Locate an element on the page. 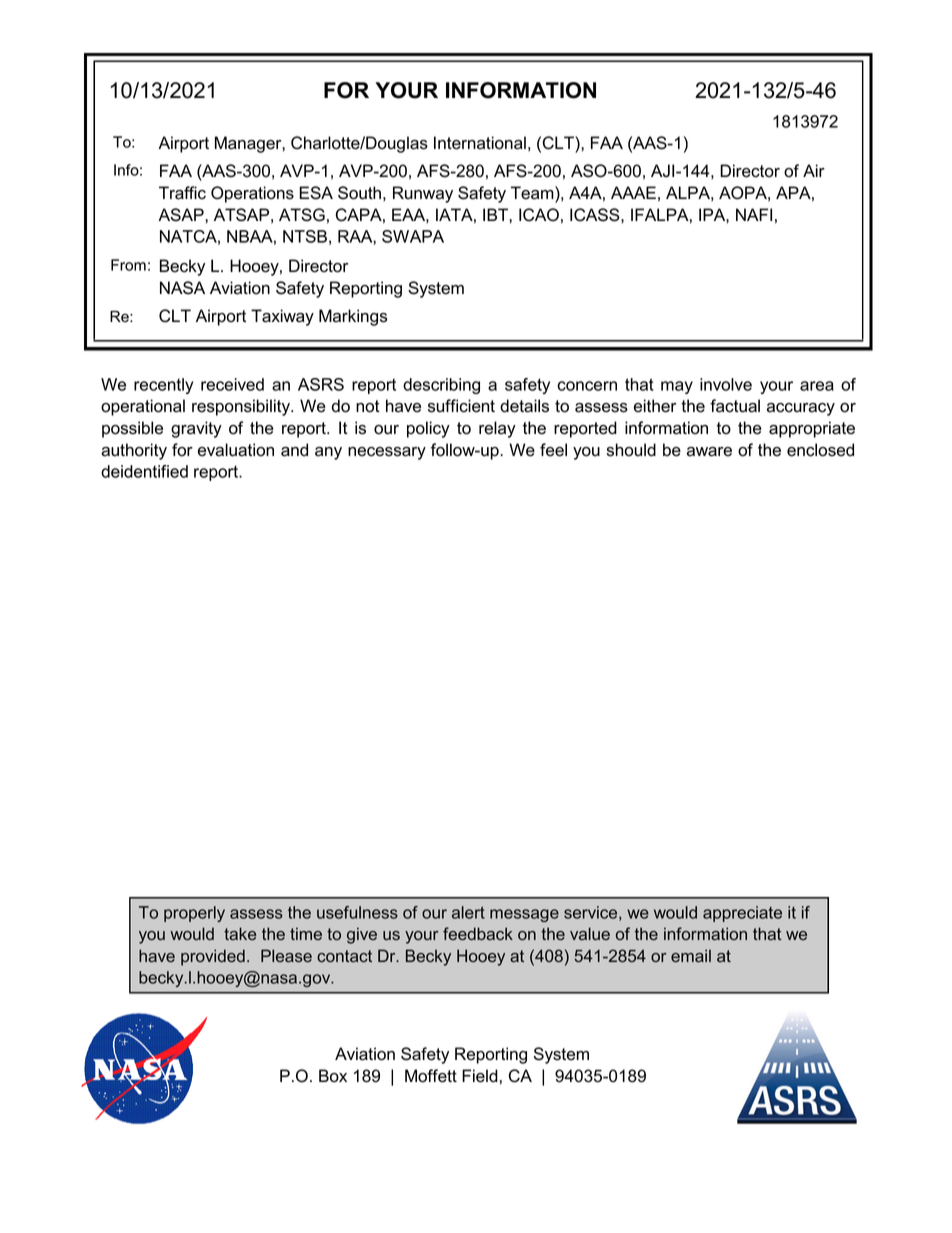 Image resolution: width=952 pixels, height=1233 pixels. Field is located at coordinates (480, 1076).
